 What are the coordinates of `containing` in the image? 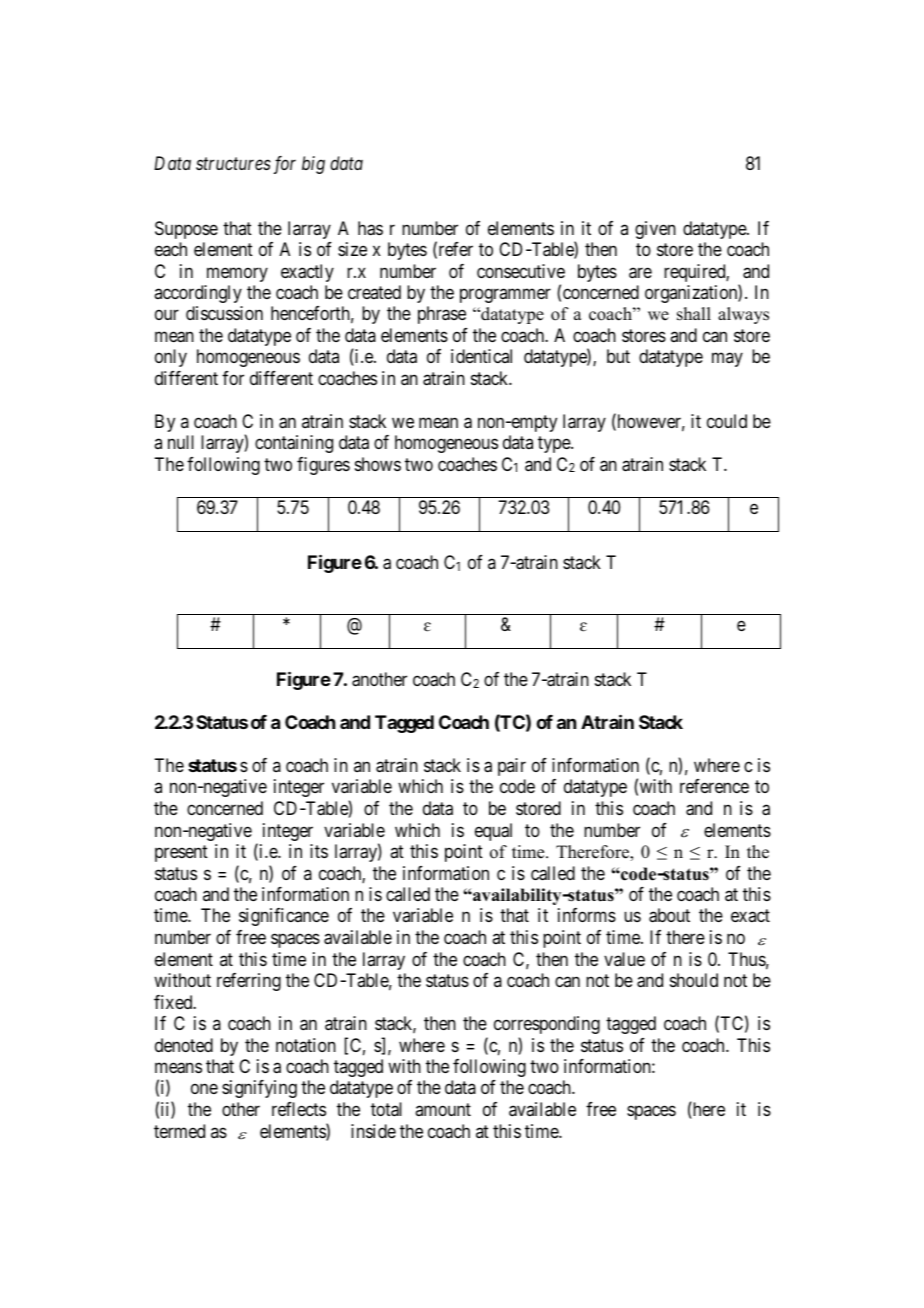 It's located at (294, 444).
